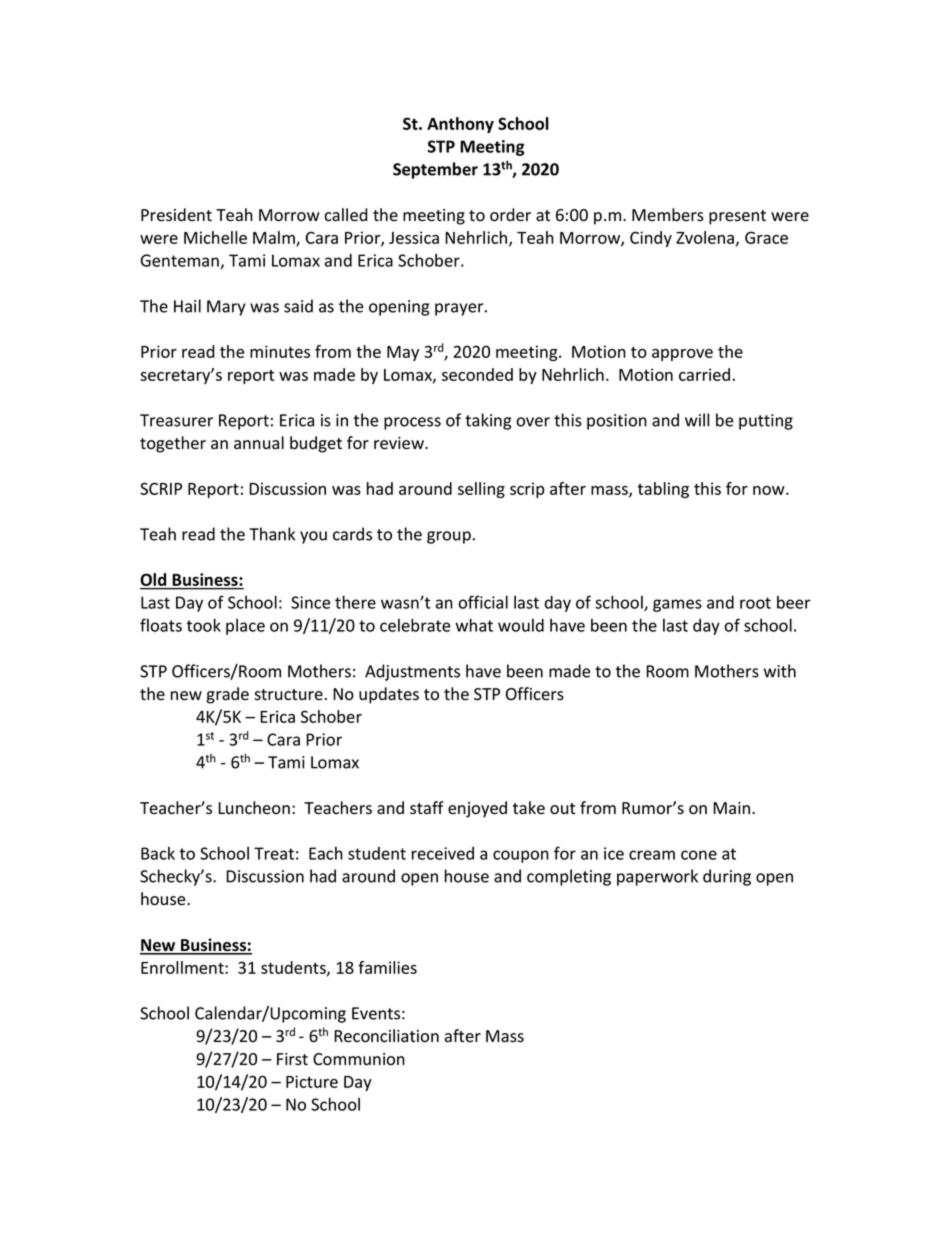  I want to click on President, so click(176, 215).
